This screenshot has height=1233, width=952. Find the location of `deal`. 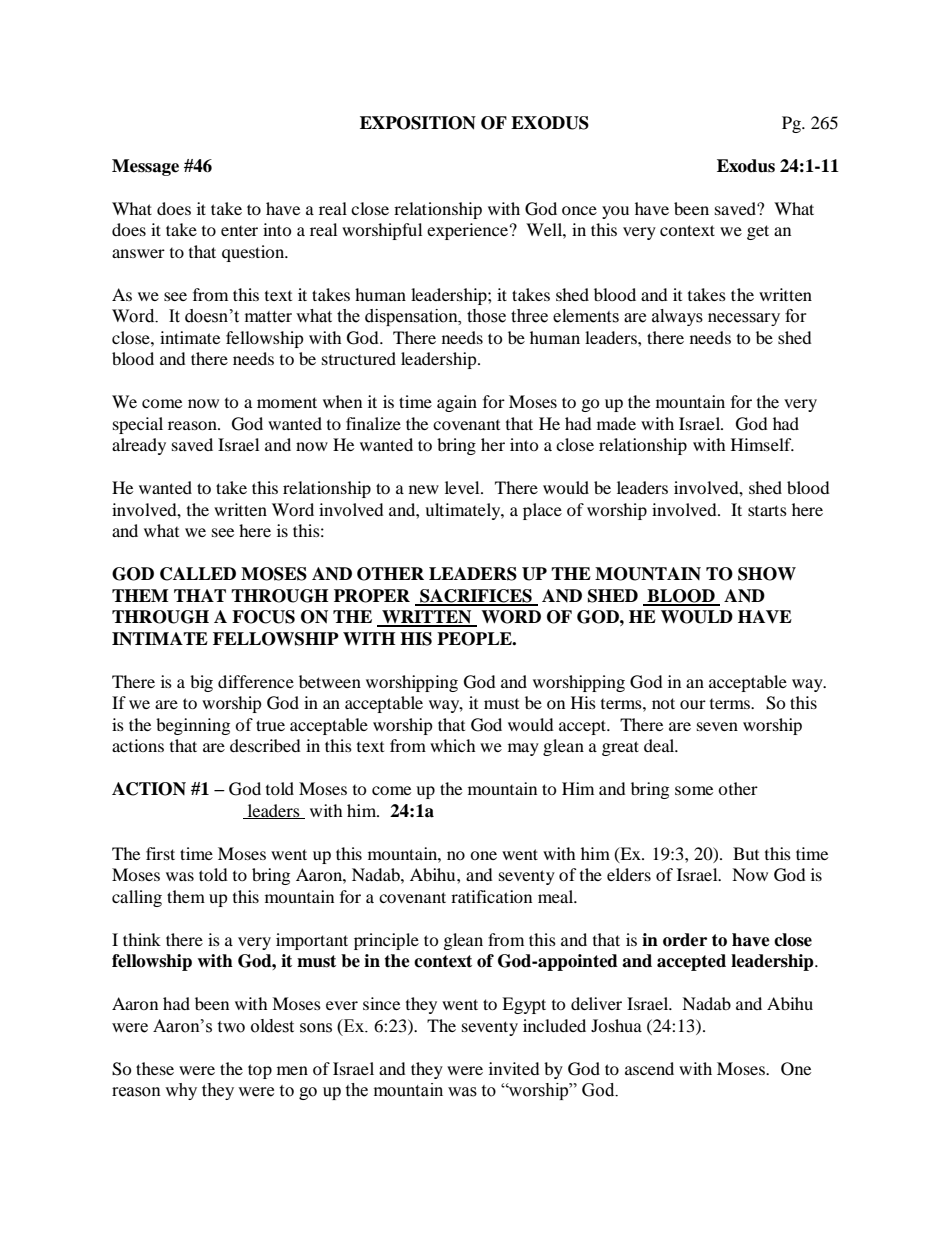

deal is located at coordinates (660, 745).
